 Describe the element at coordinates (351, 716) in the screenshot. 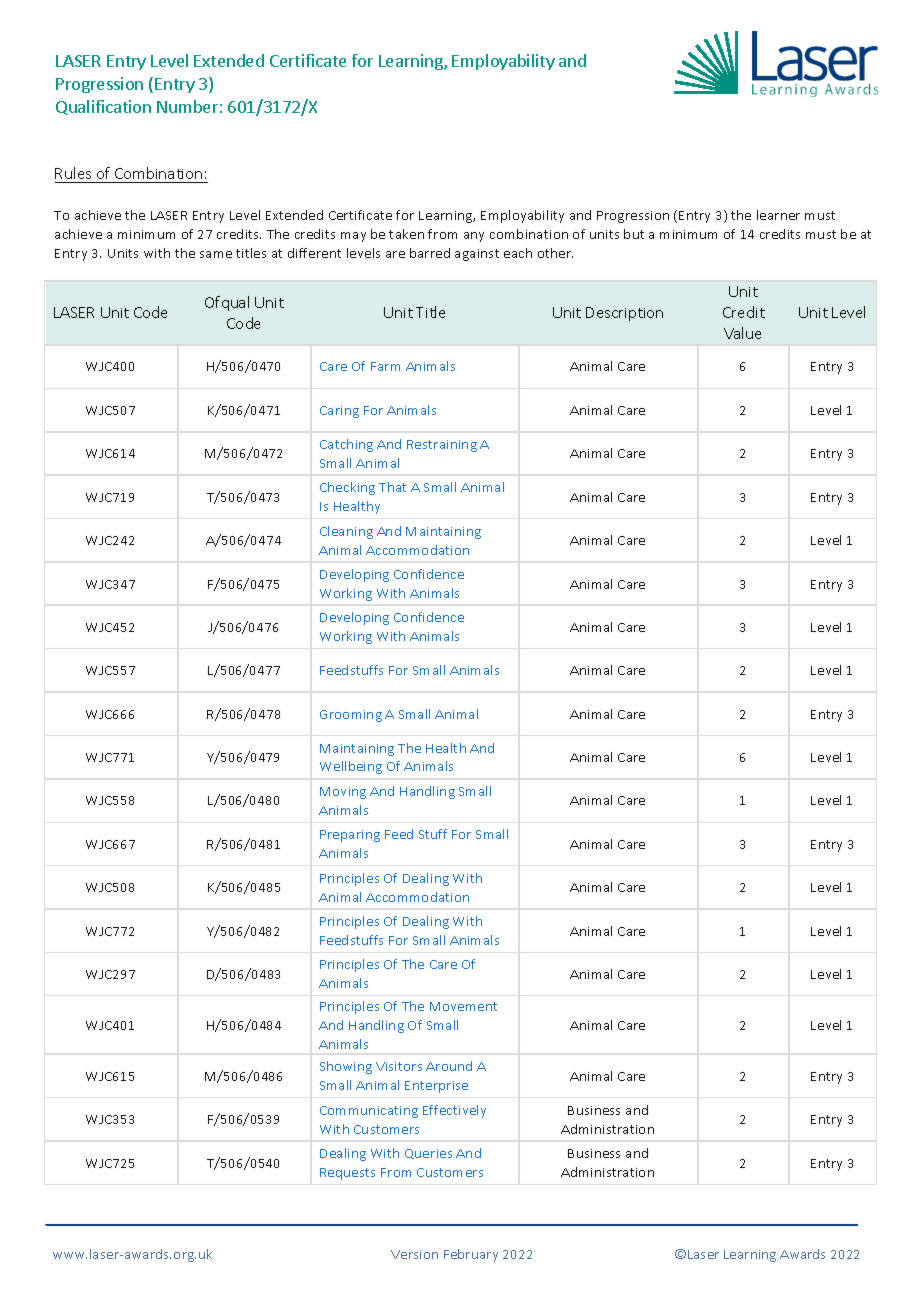

I see `Grooming` at that location.
